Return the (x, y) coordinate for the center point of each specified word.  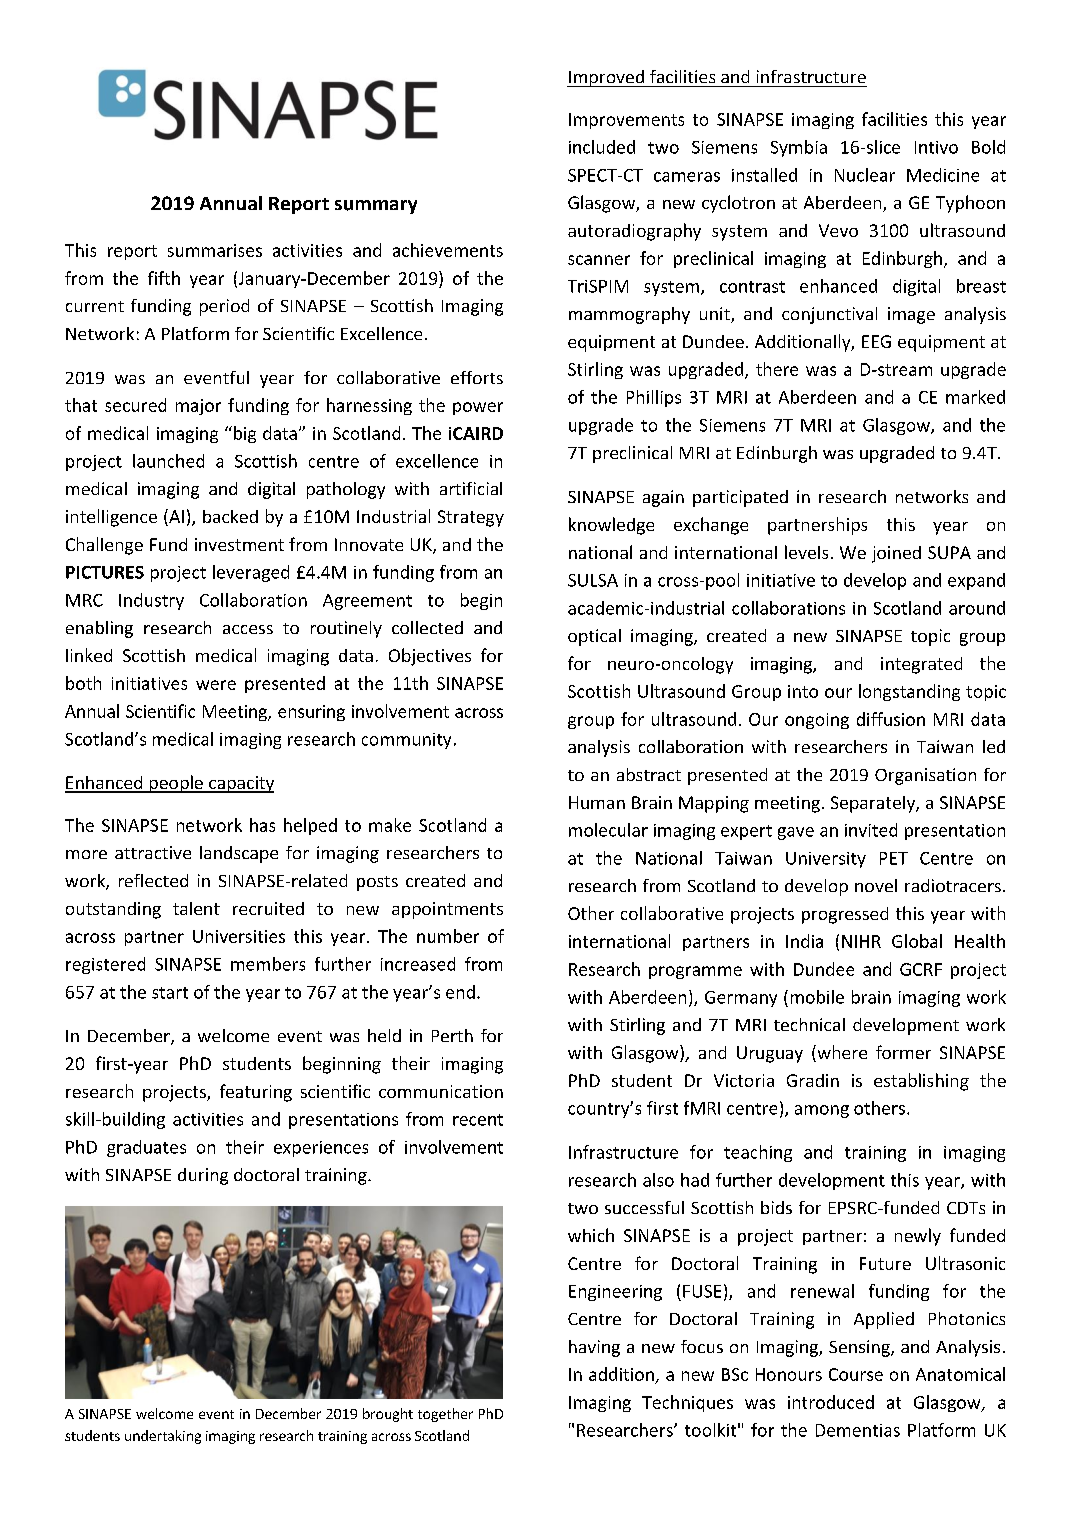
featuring (256, 1093)
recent (478, 1120)
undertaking (163, 1437)
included (602, 147)
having (594, 1348)
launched (168, 461)
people (176, 784)
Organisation (925, 776)
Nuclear (865, 175)
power (478, 408)
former (903, 1052)
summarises (215, 250)
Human (597, 802)
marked (975, 397)
